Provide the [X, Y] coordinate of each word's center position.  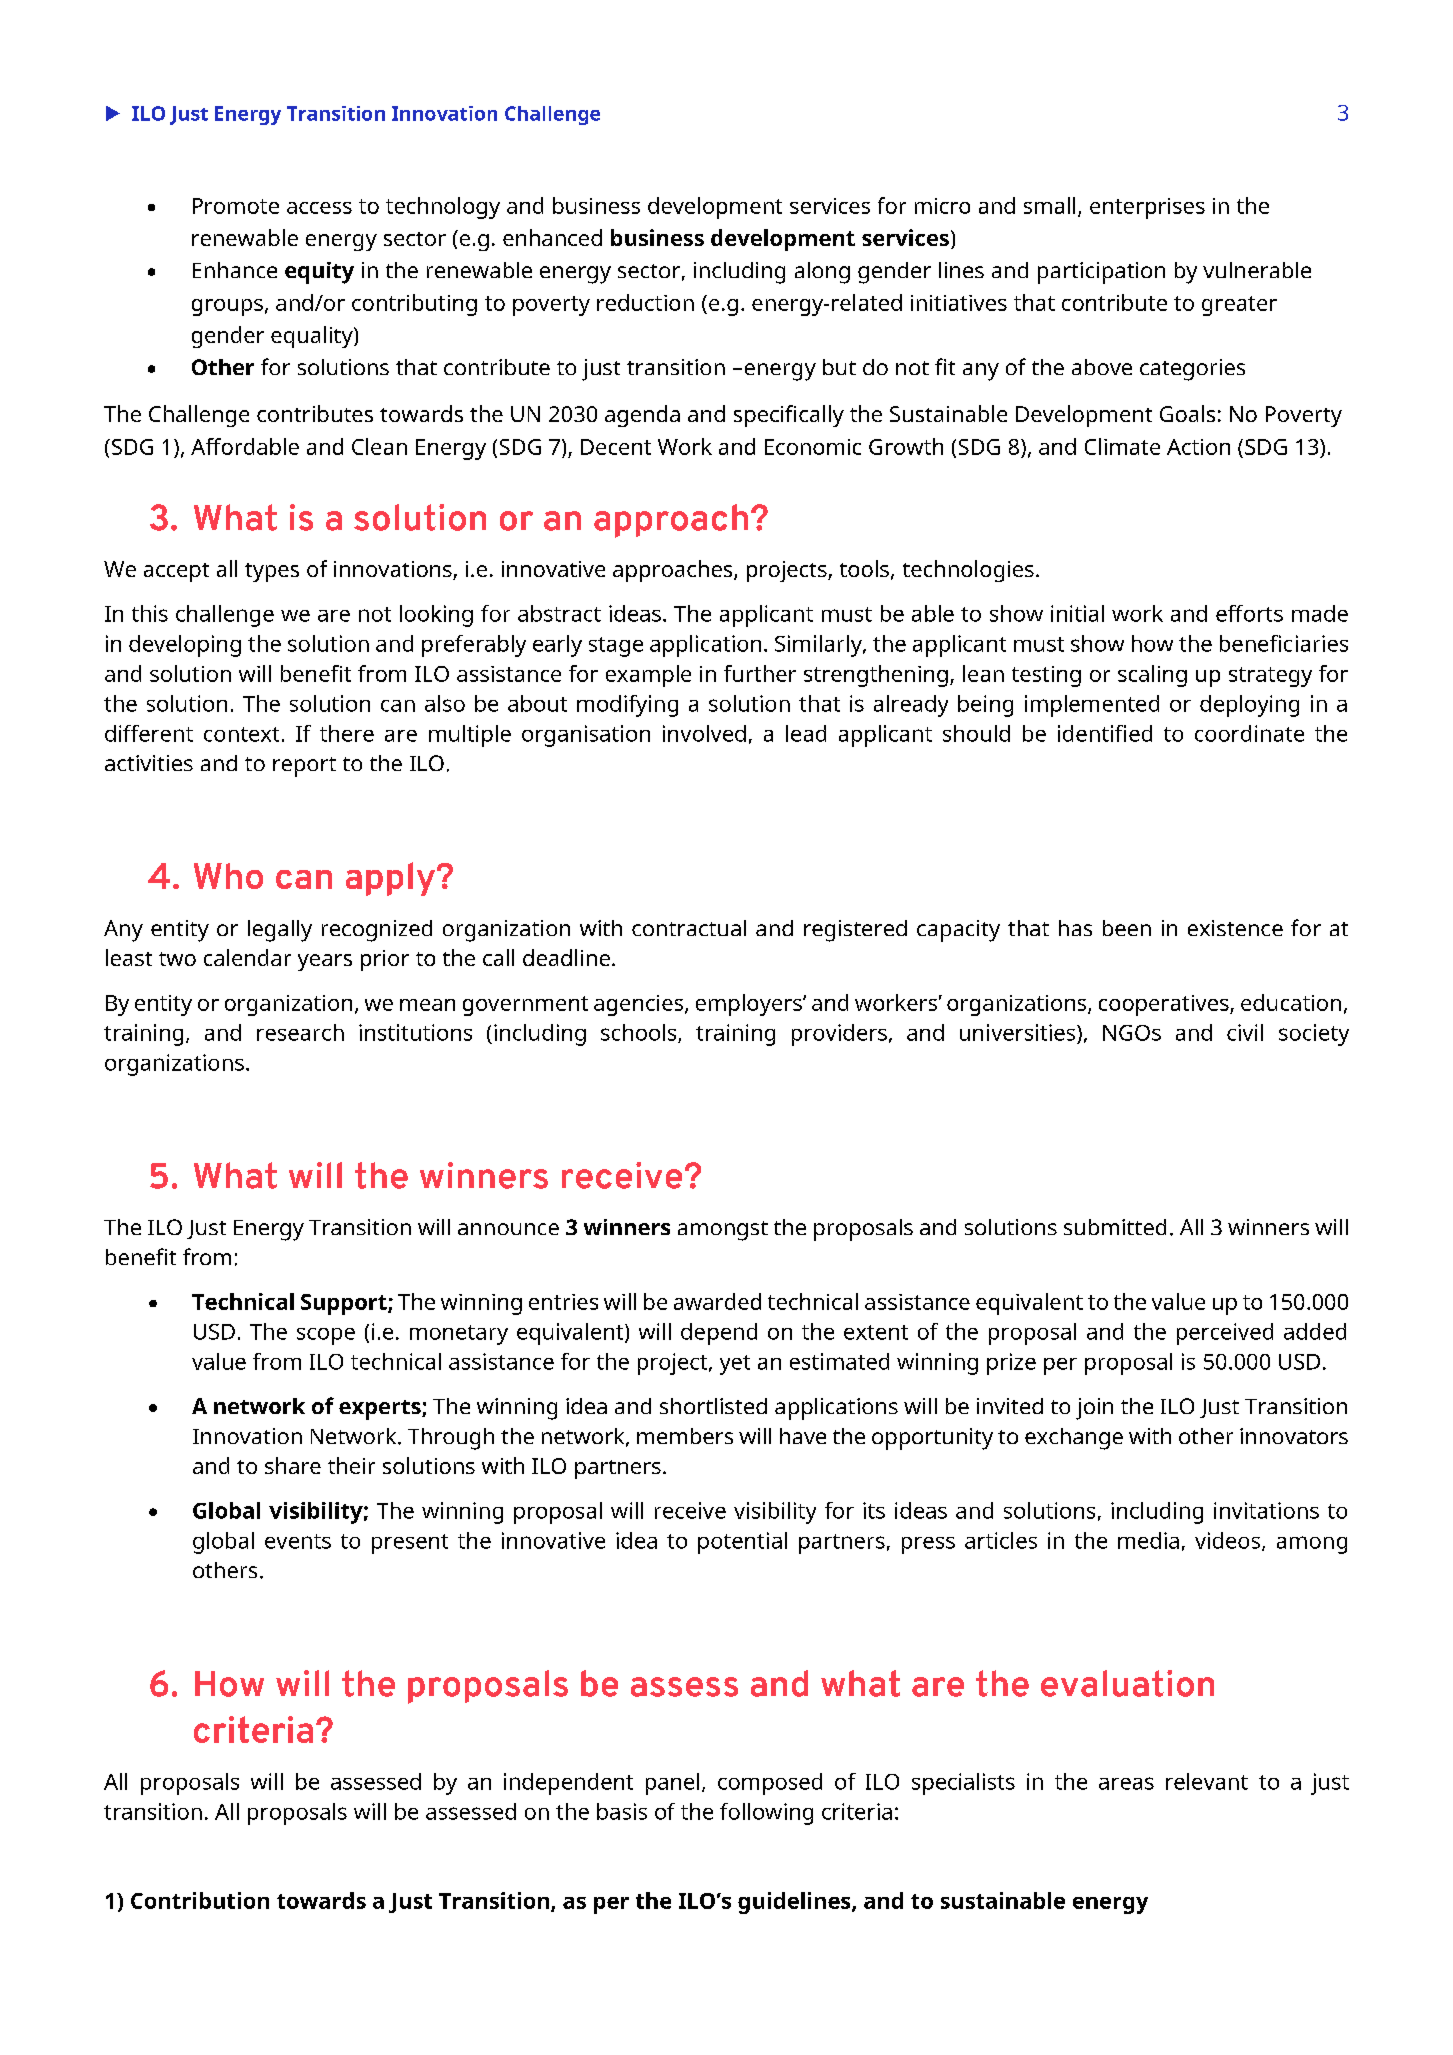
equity [319, 273]
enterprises [1147, 208]
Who [228, 876]
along [822, 273]
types [272, 572]
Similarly [819, 646]
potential [742, 1543]
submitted [1115, 1227]
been [1127, 928]
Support [345, 1304]
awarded [717, 1301]
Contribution [200, 1900]
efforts [1249, 613]
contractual [689, 928]
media [1148, 1540]
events [298, 1541]
